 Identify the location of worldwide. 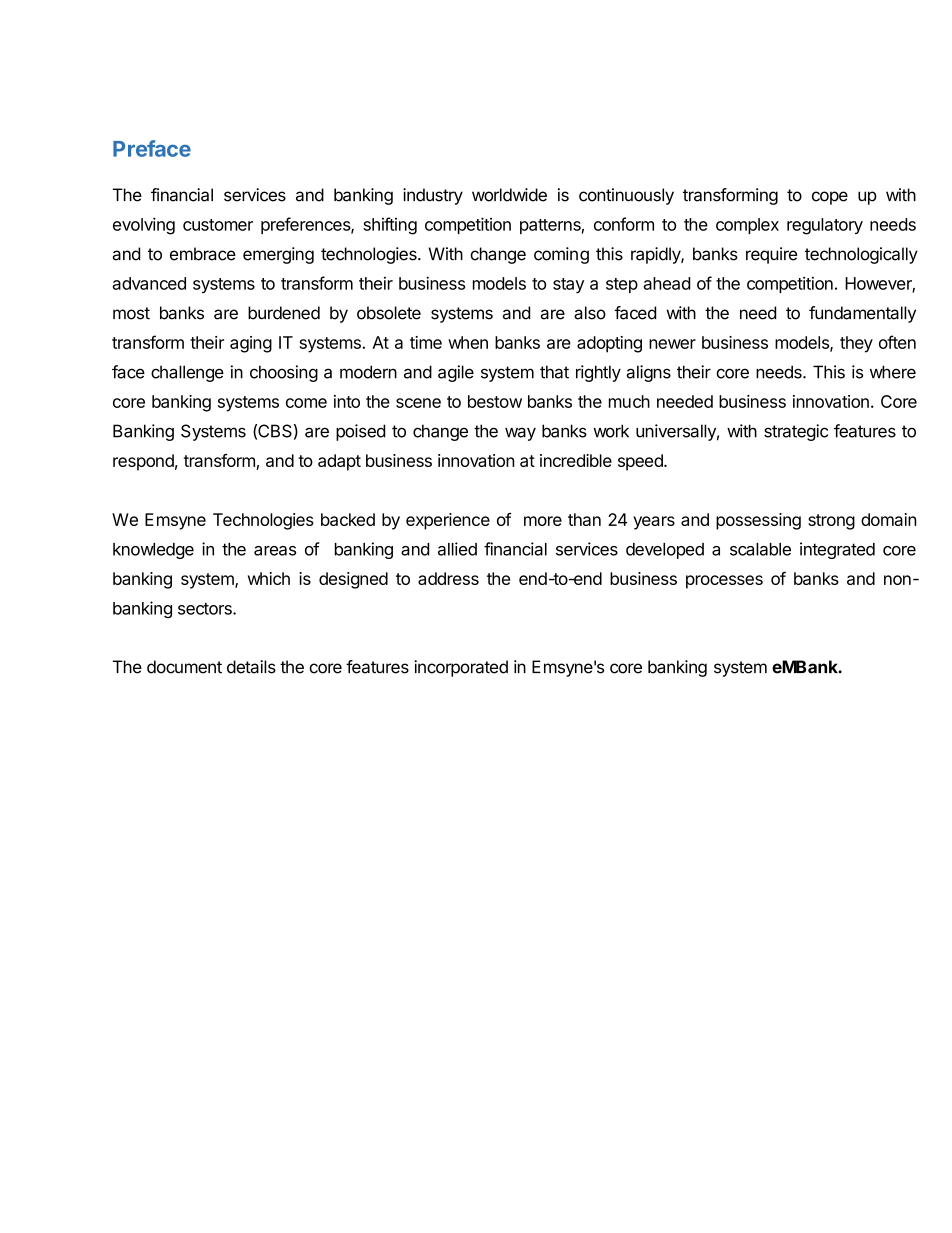
(509, 195).
